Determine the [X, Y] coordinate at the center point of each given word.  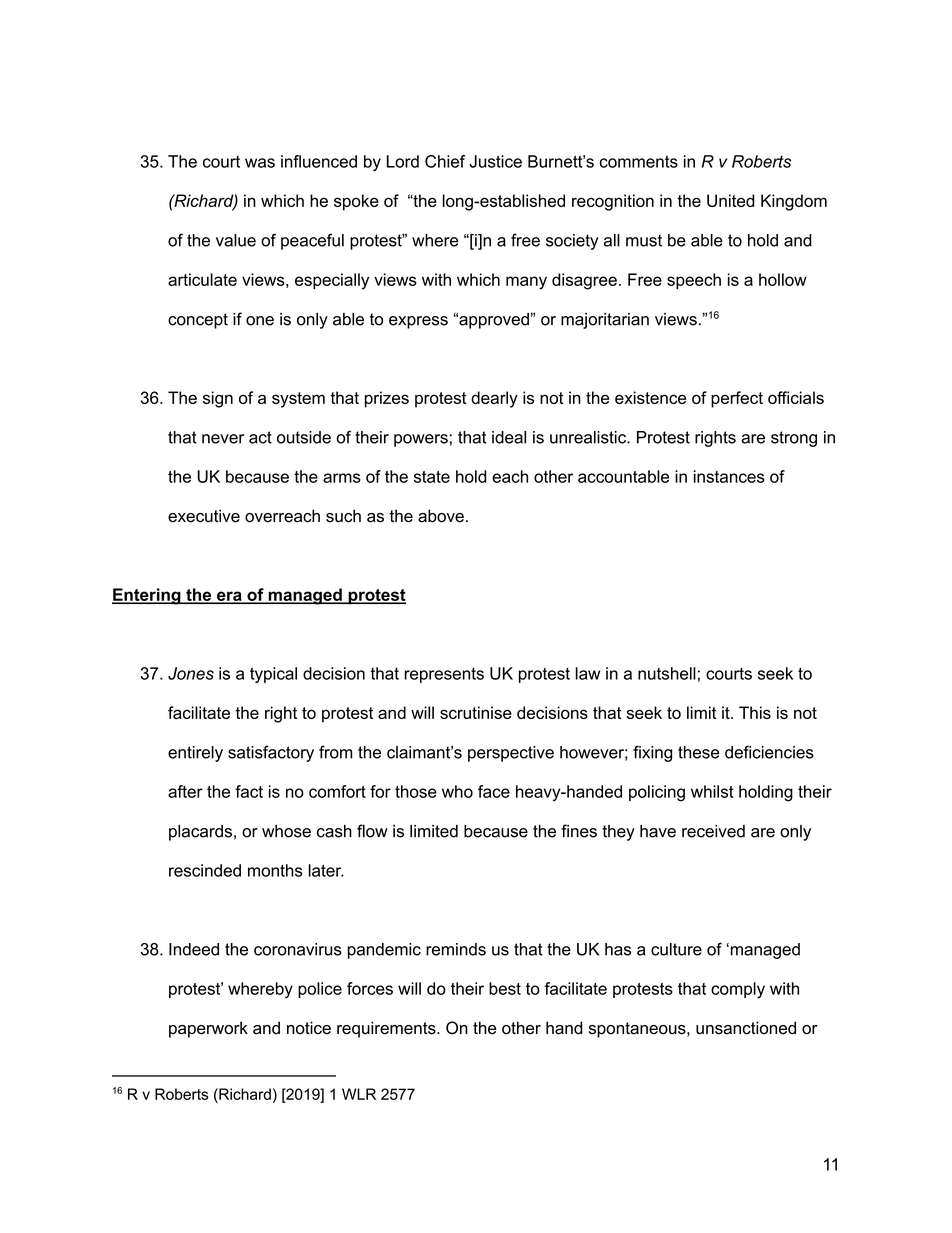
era [229, 597]
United [731, 200]
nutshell [667, 673]
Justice [495, 161]
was [260, 163]
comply [738, 990]
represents [444, 675]
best [505, 988]
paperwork [208, 1029]
